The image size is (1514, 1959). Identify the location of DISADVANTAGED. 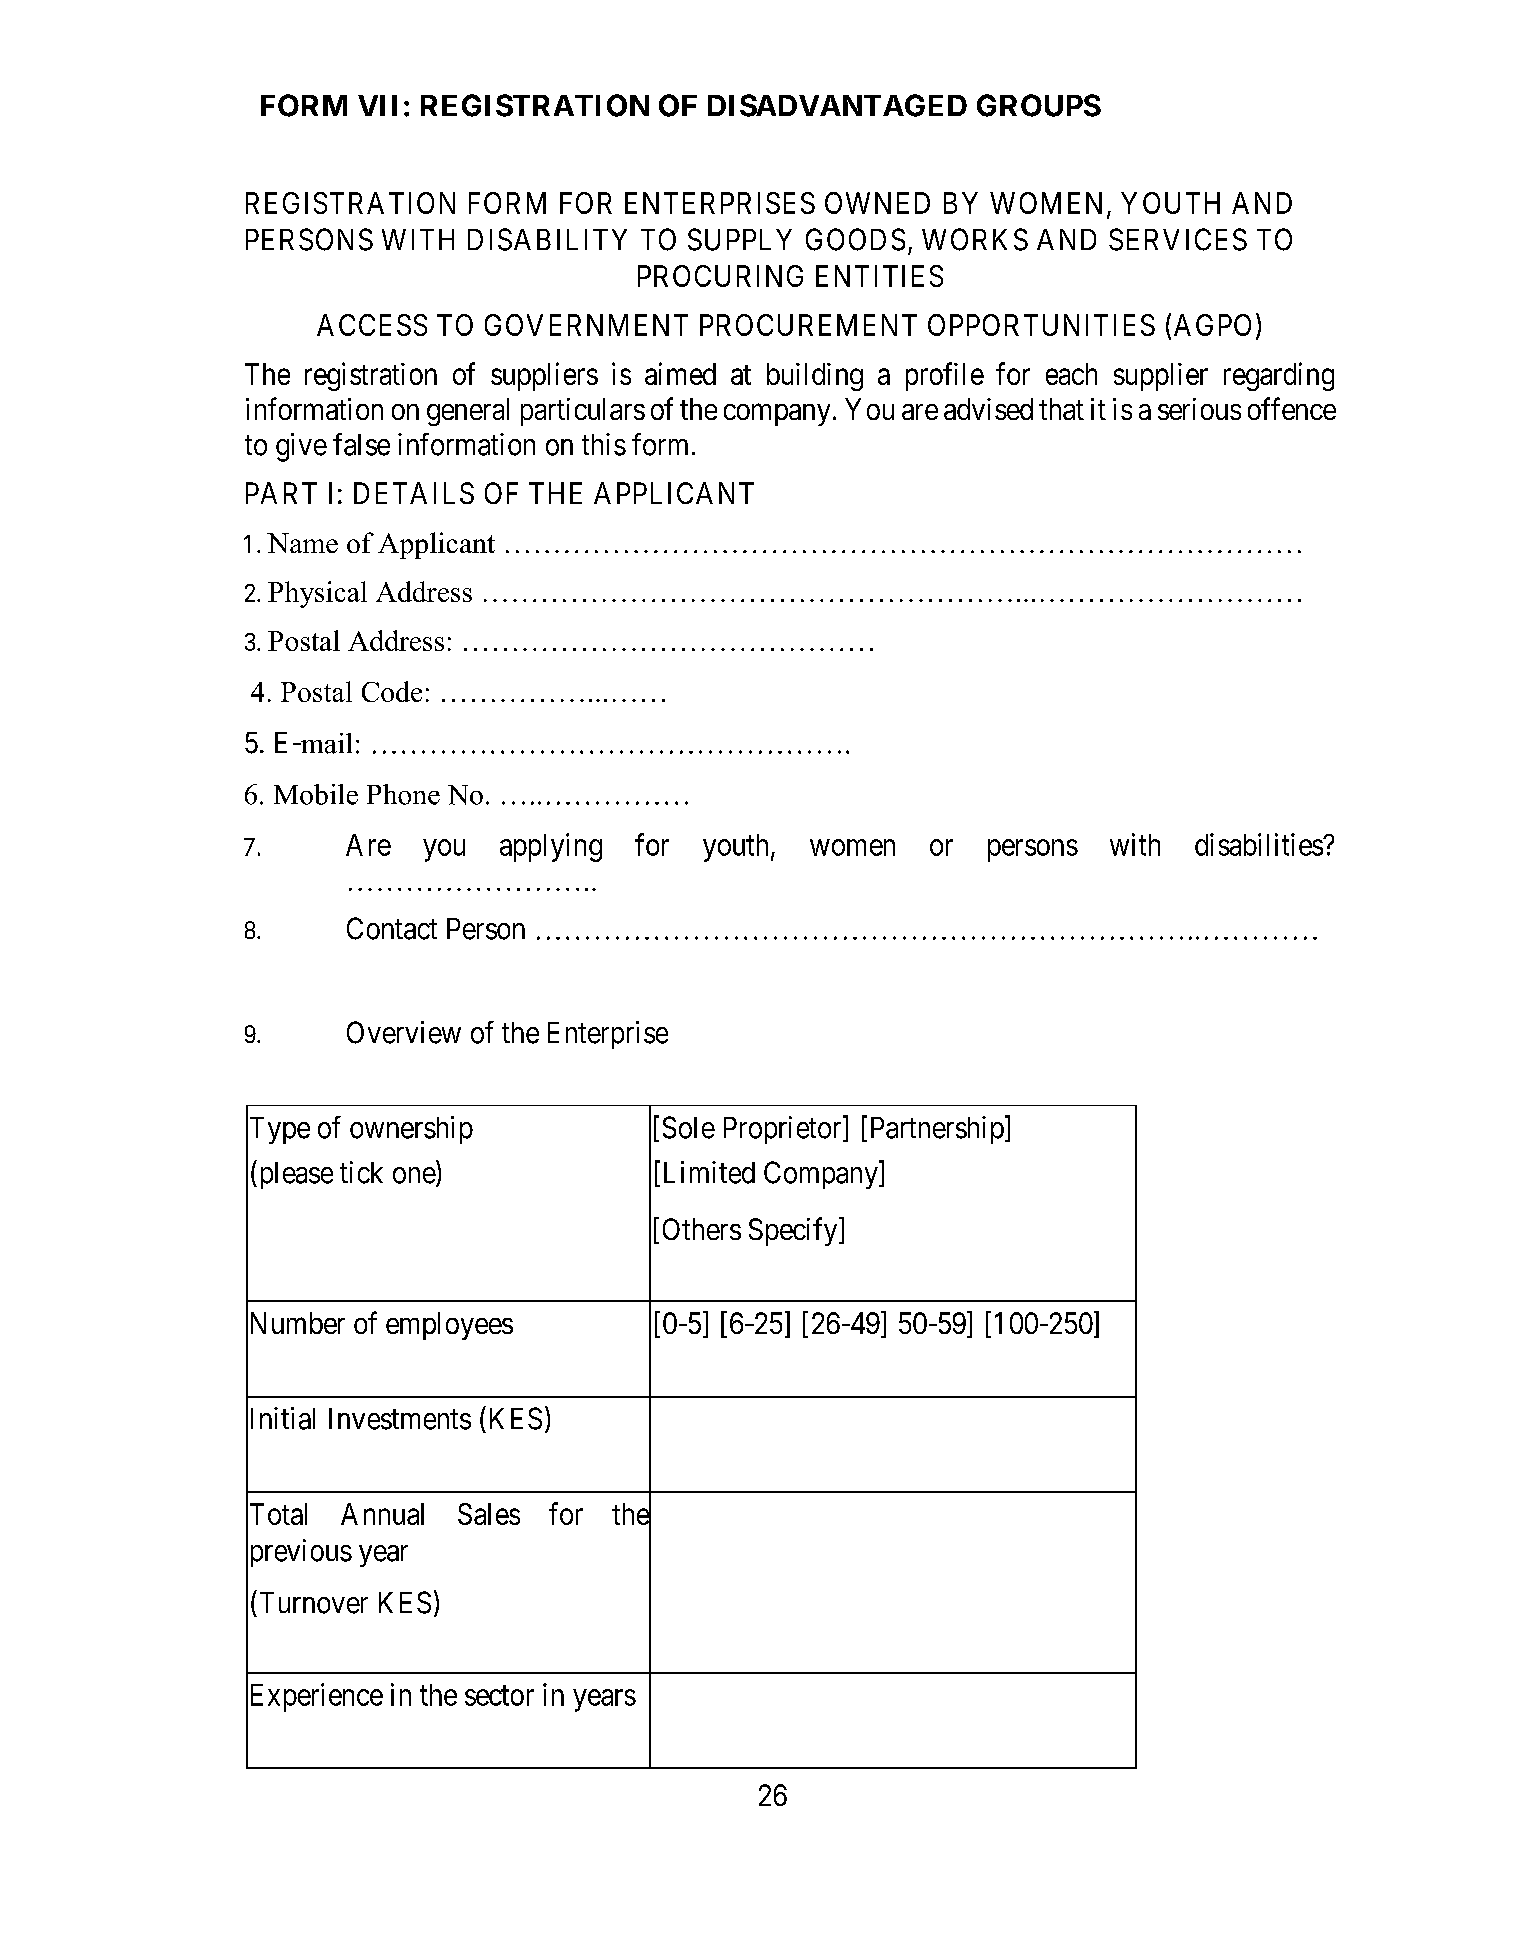
(837, 105).
